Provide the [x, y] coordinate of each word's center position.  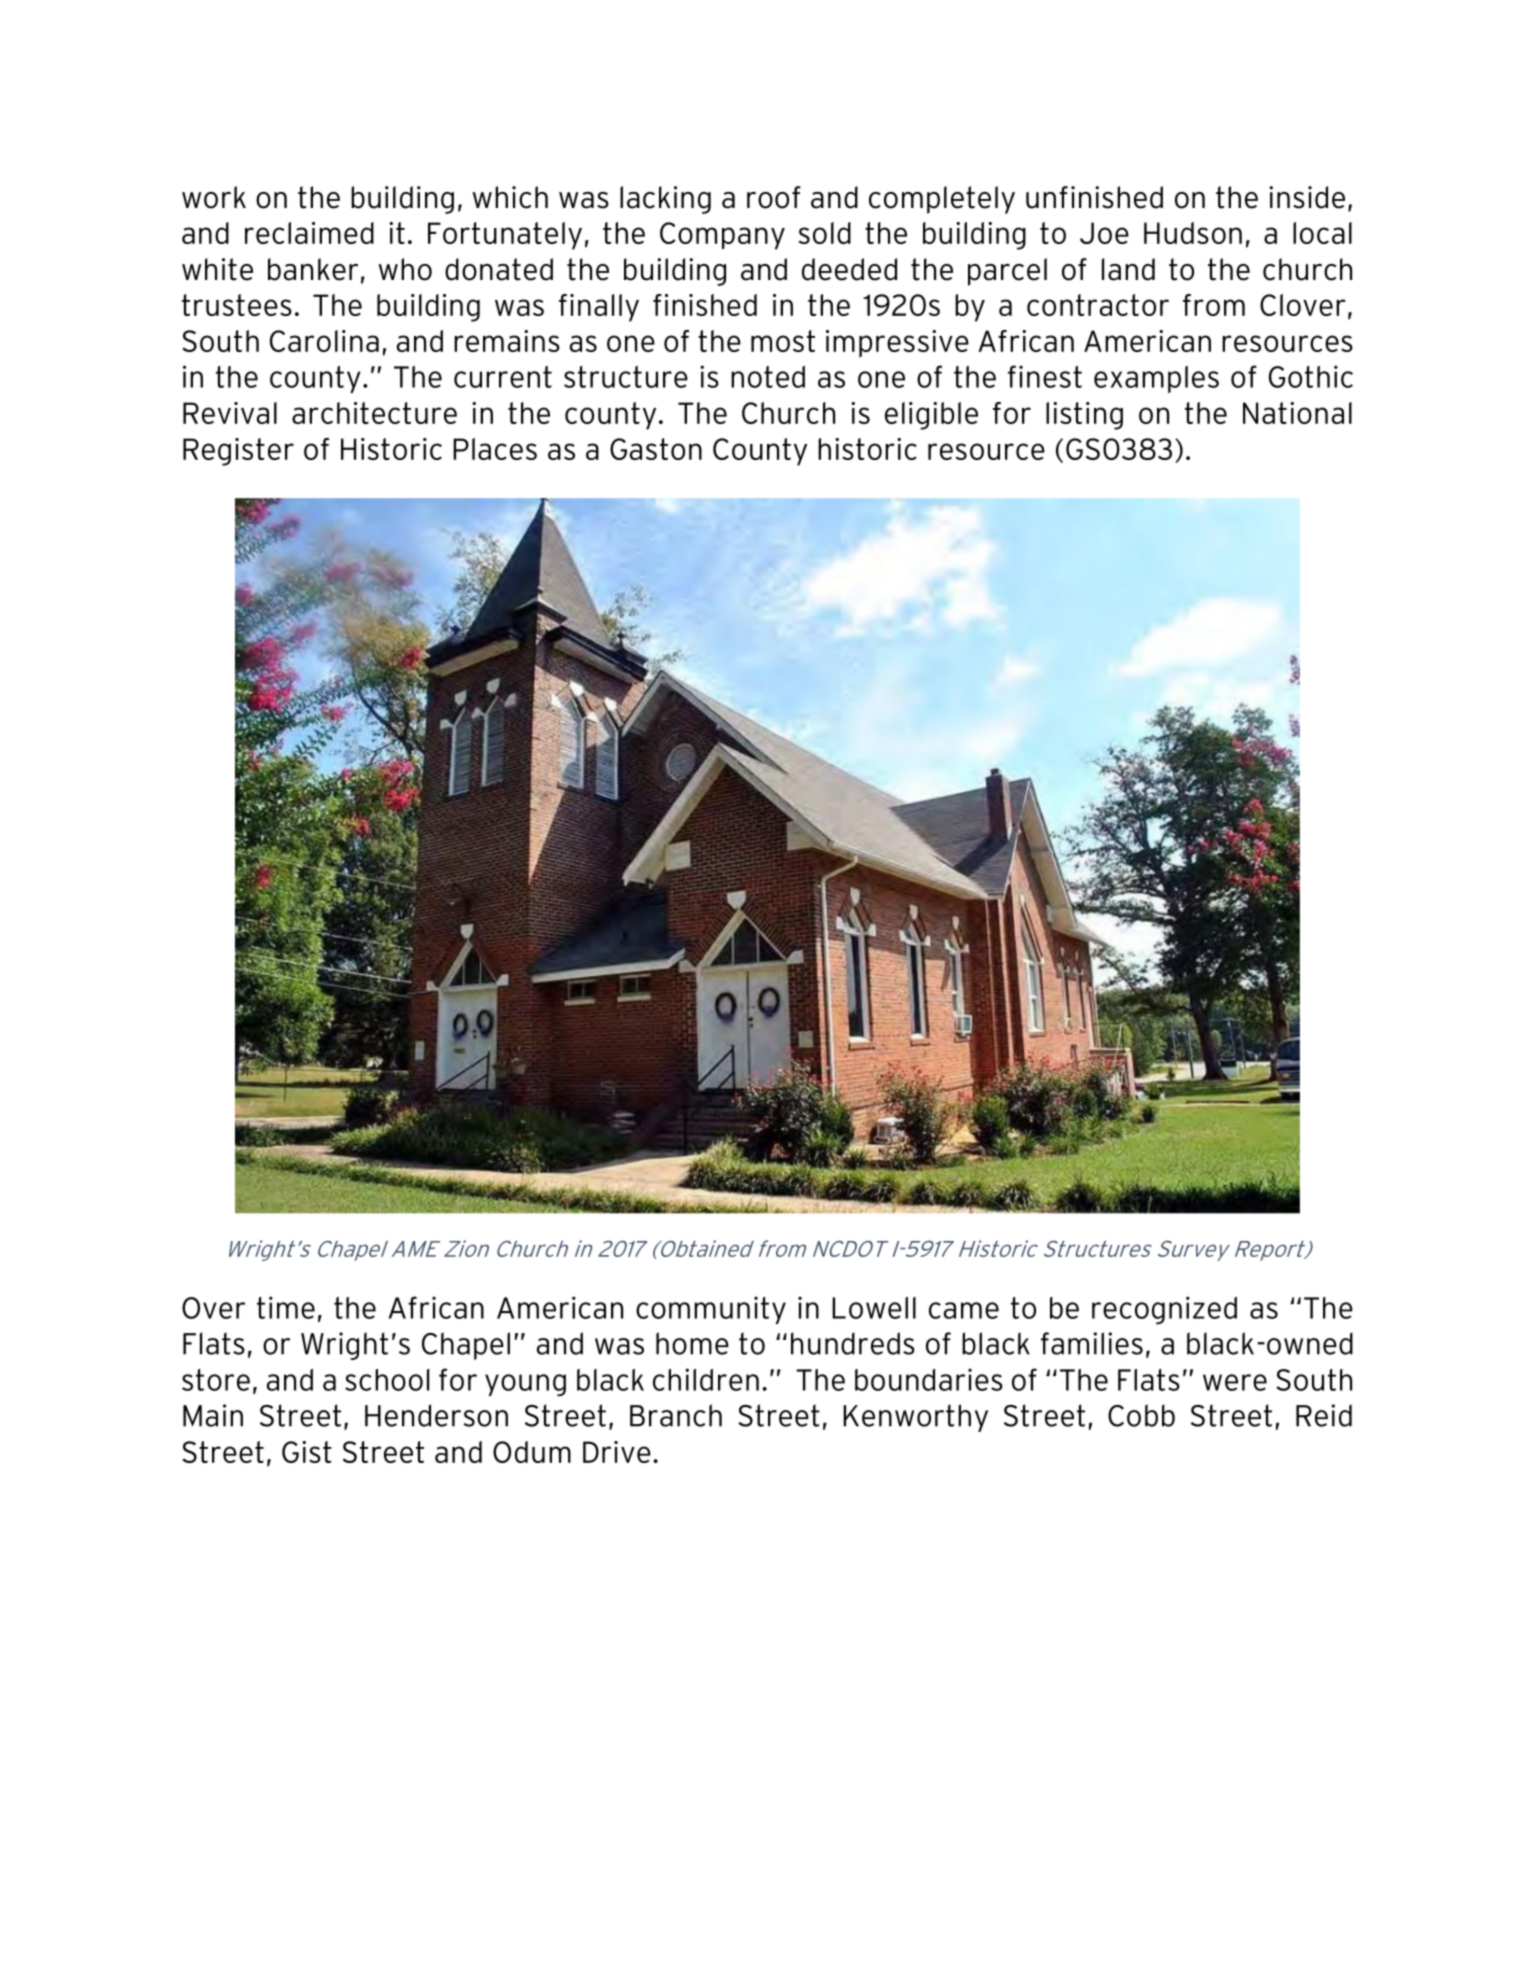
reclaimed [309, 233]
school [387, 1380]
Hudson [1193, 233]
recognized [1164, 1310]
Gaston [656, 449]
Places [495, 449]
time [286, 1307]
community [711, 1310]
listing [1084, 416]
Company [722, 236]
